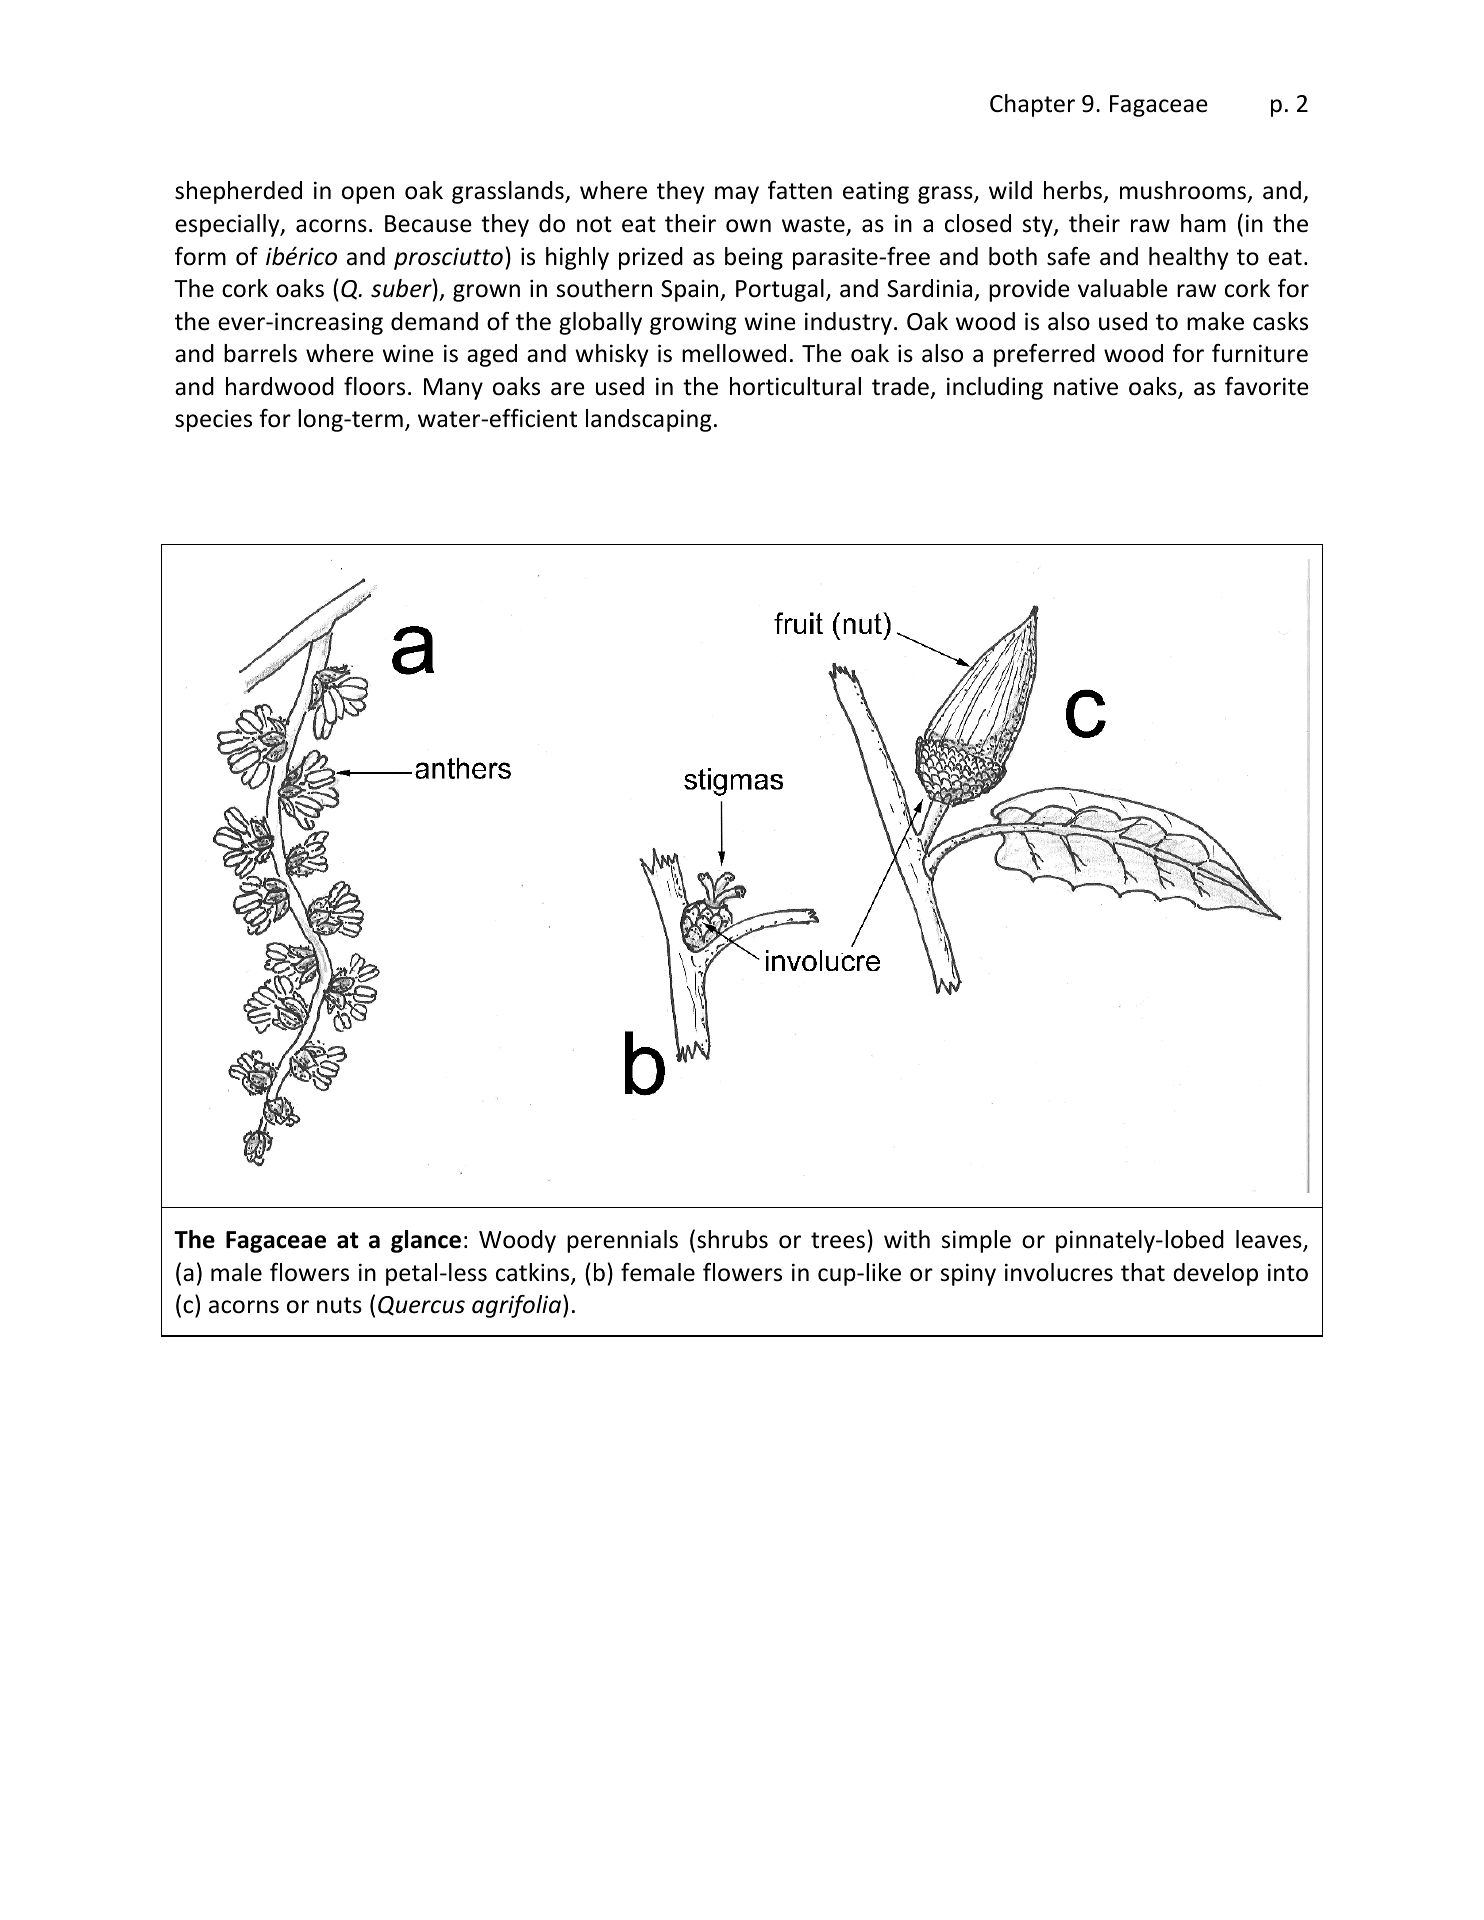 This page has width=1484, height=1920. What do you see at coordinates (213, 420) in the page?
I see `species` at bounding box center [213, 420].
